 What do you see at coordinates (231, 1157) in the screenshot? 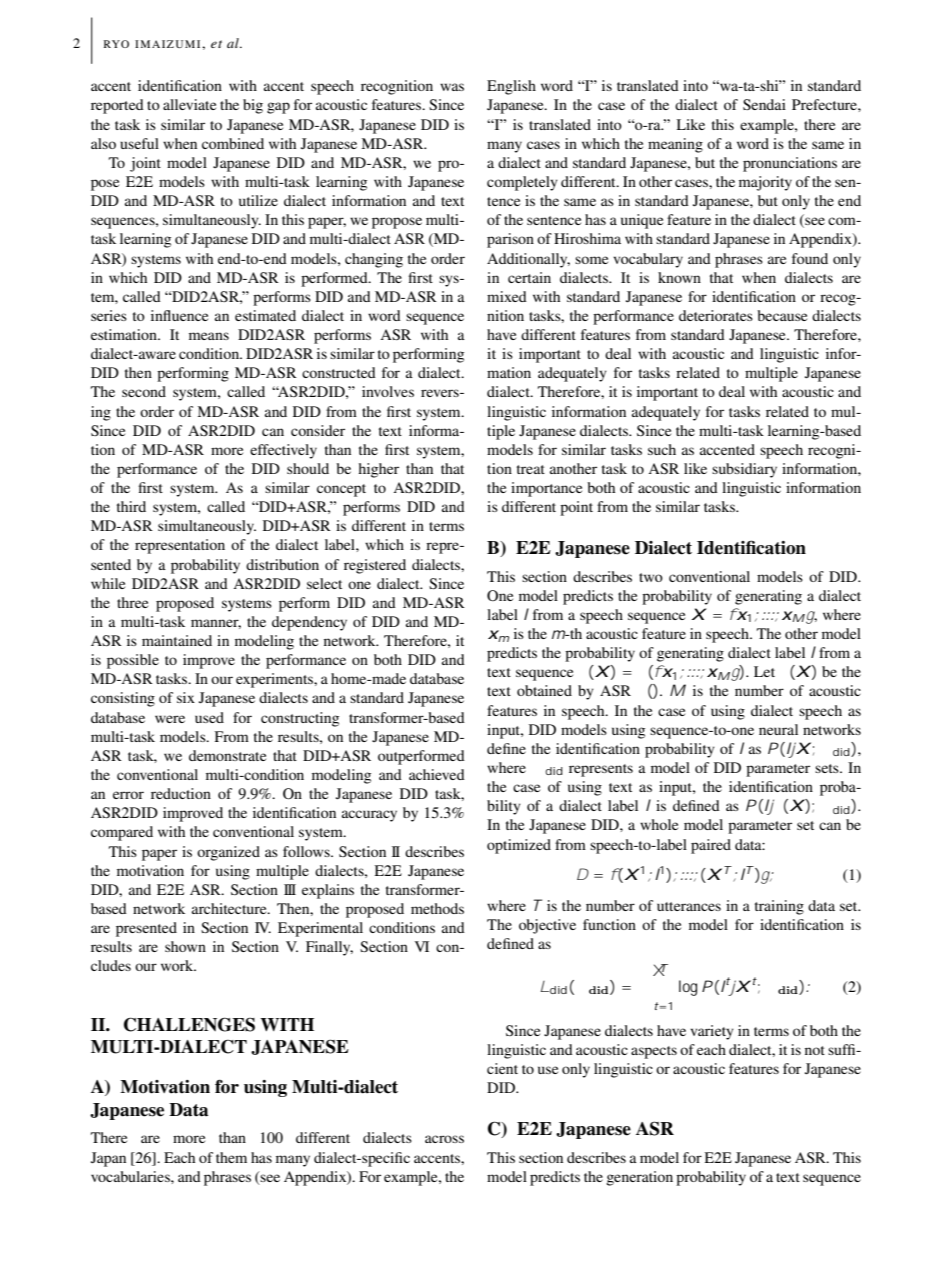
I see `them` at bounding box center [231, 1157].
